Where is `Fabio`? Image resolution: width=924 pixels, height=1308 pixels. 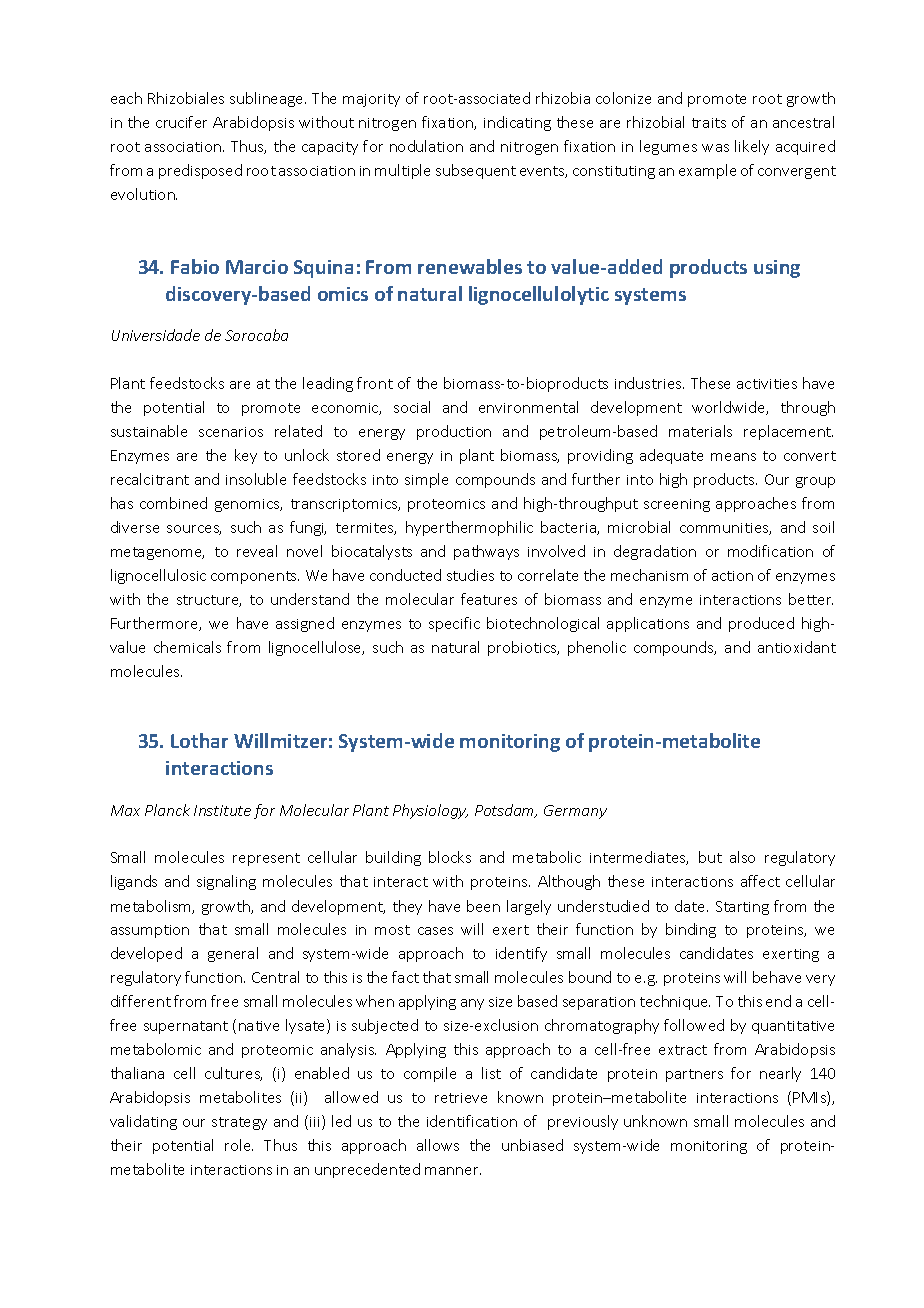 Fabio is located at coordinates (195, 266).
